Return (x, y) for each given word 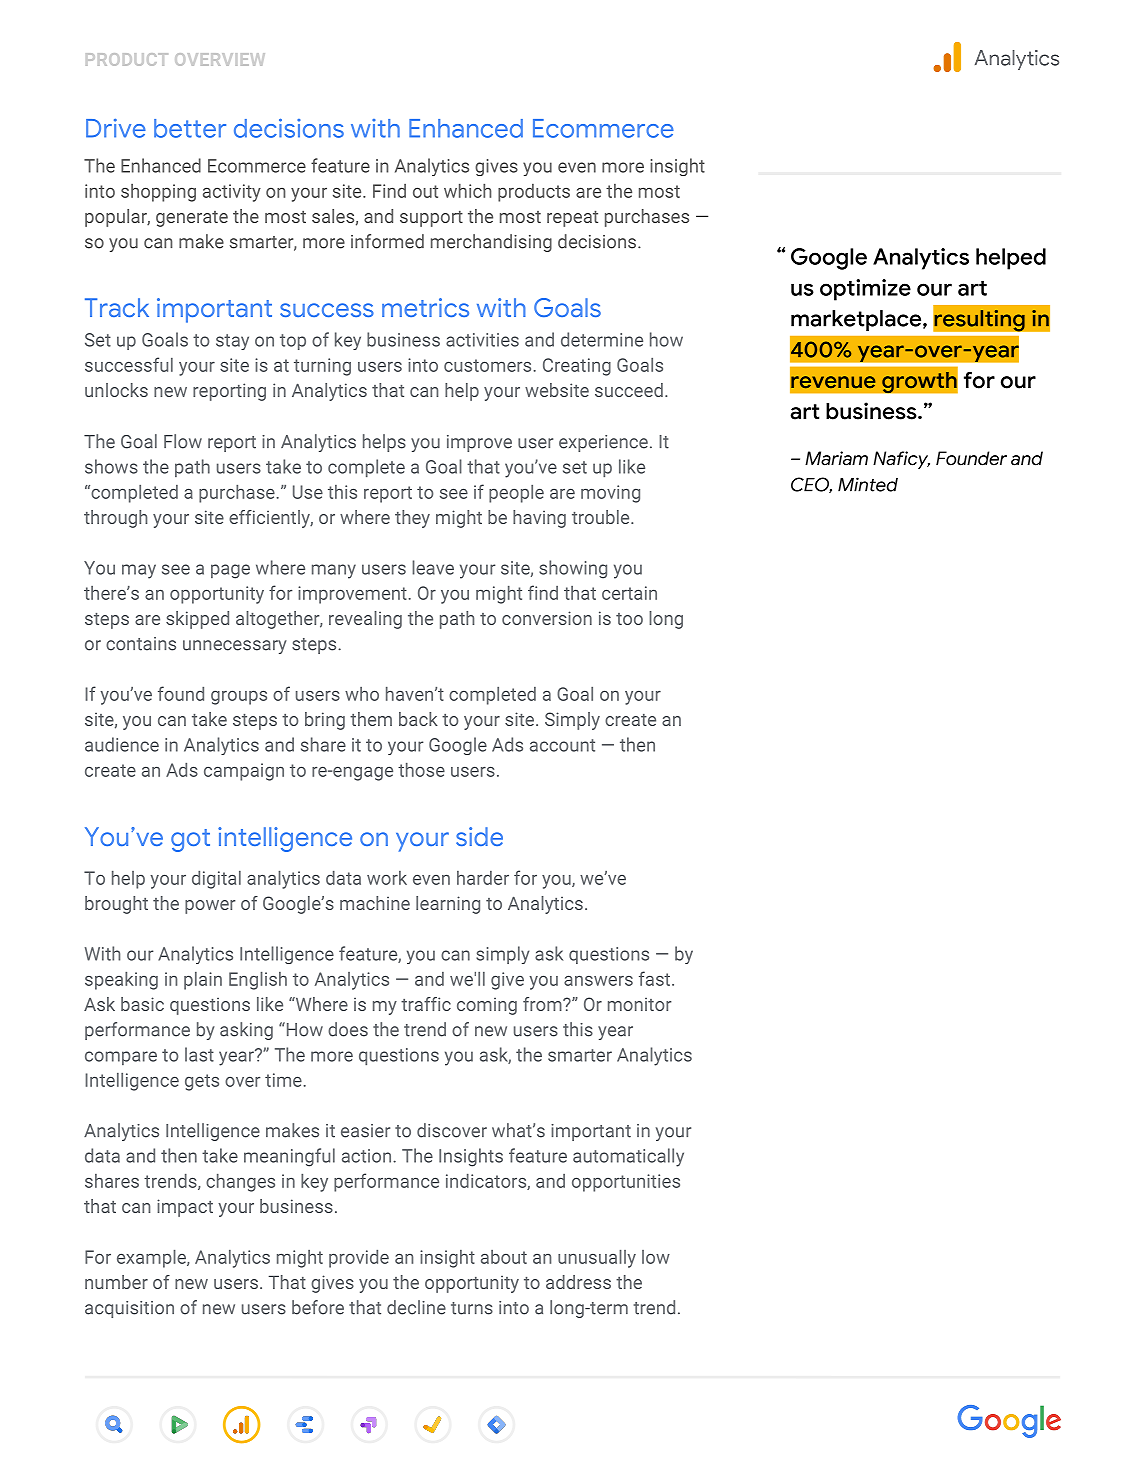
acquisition (129, 1309)
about (504, 1257)
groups (239, 698)
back (418, 719)
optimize (865, 290)
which (468, 190)
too (629, 619)
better (190, 128)
